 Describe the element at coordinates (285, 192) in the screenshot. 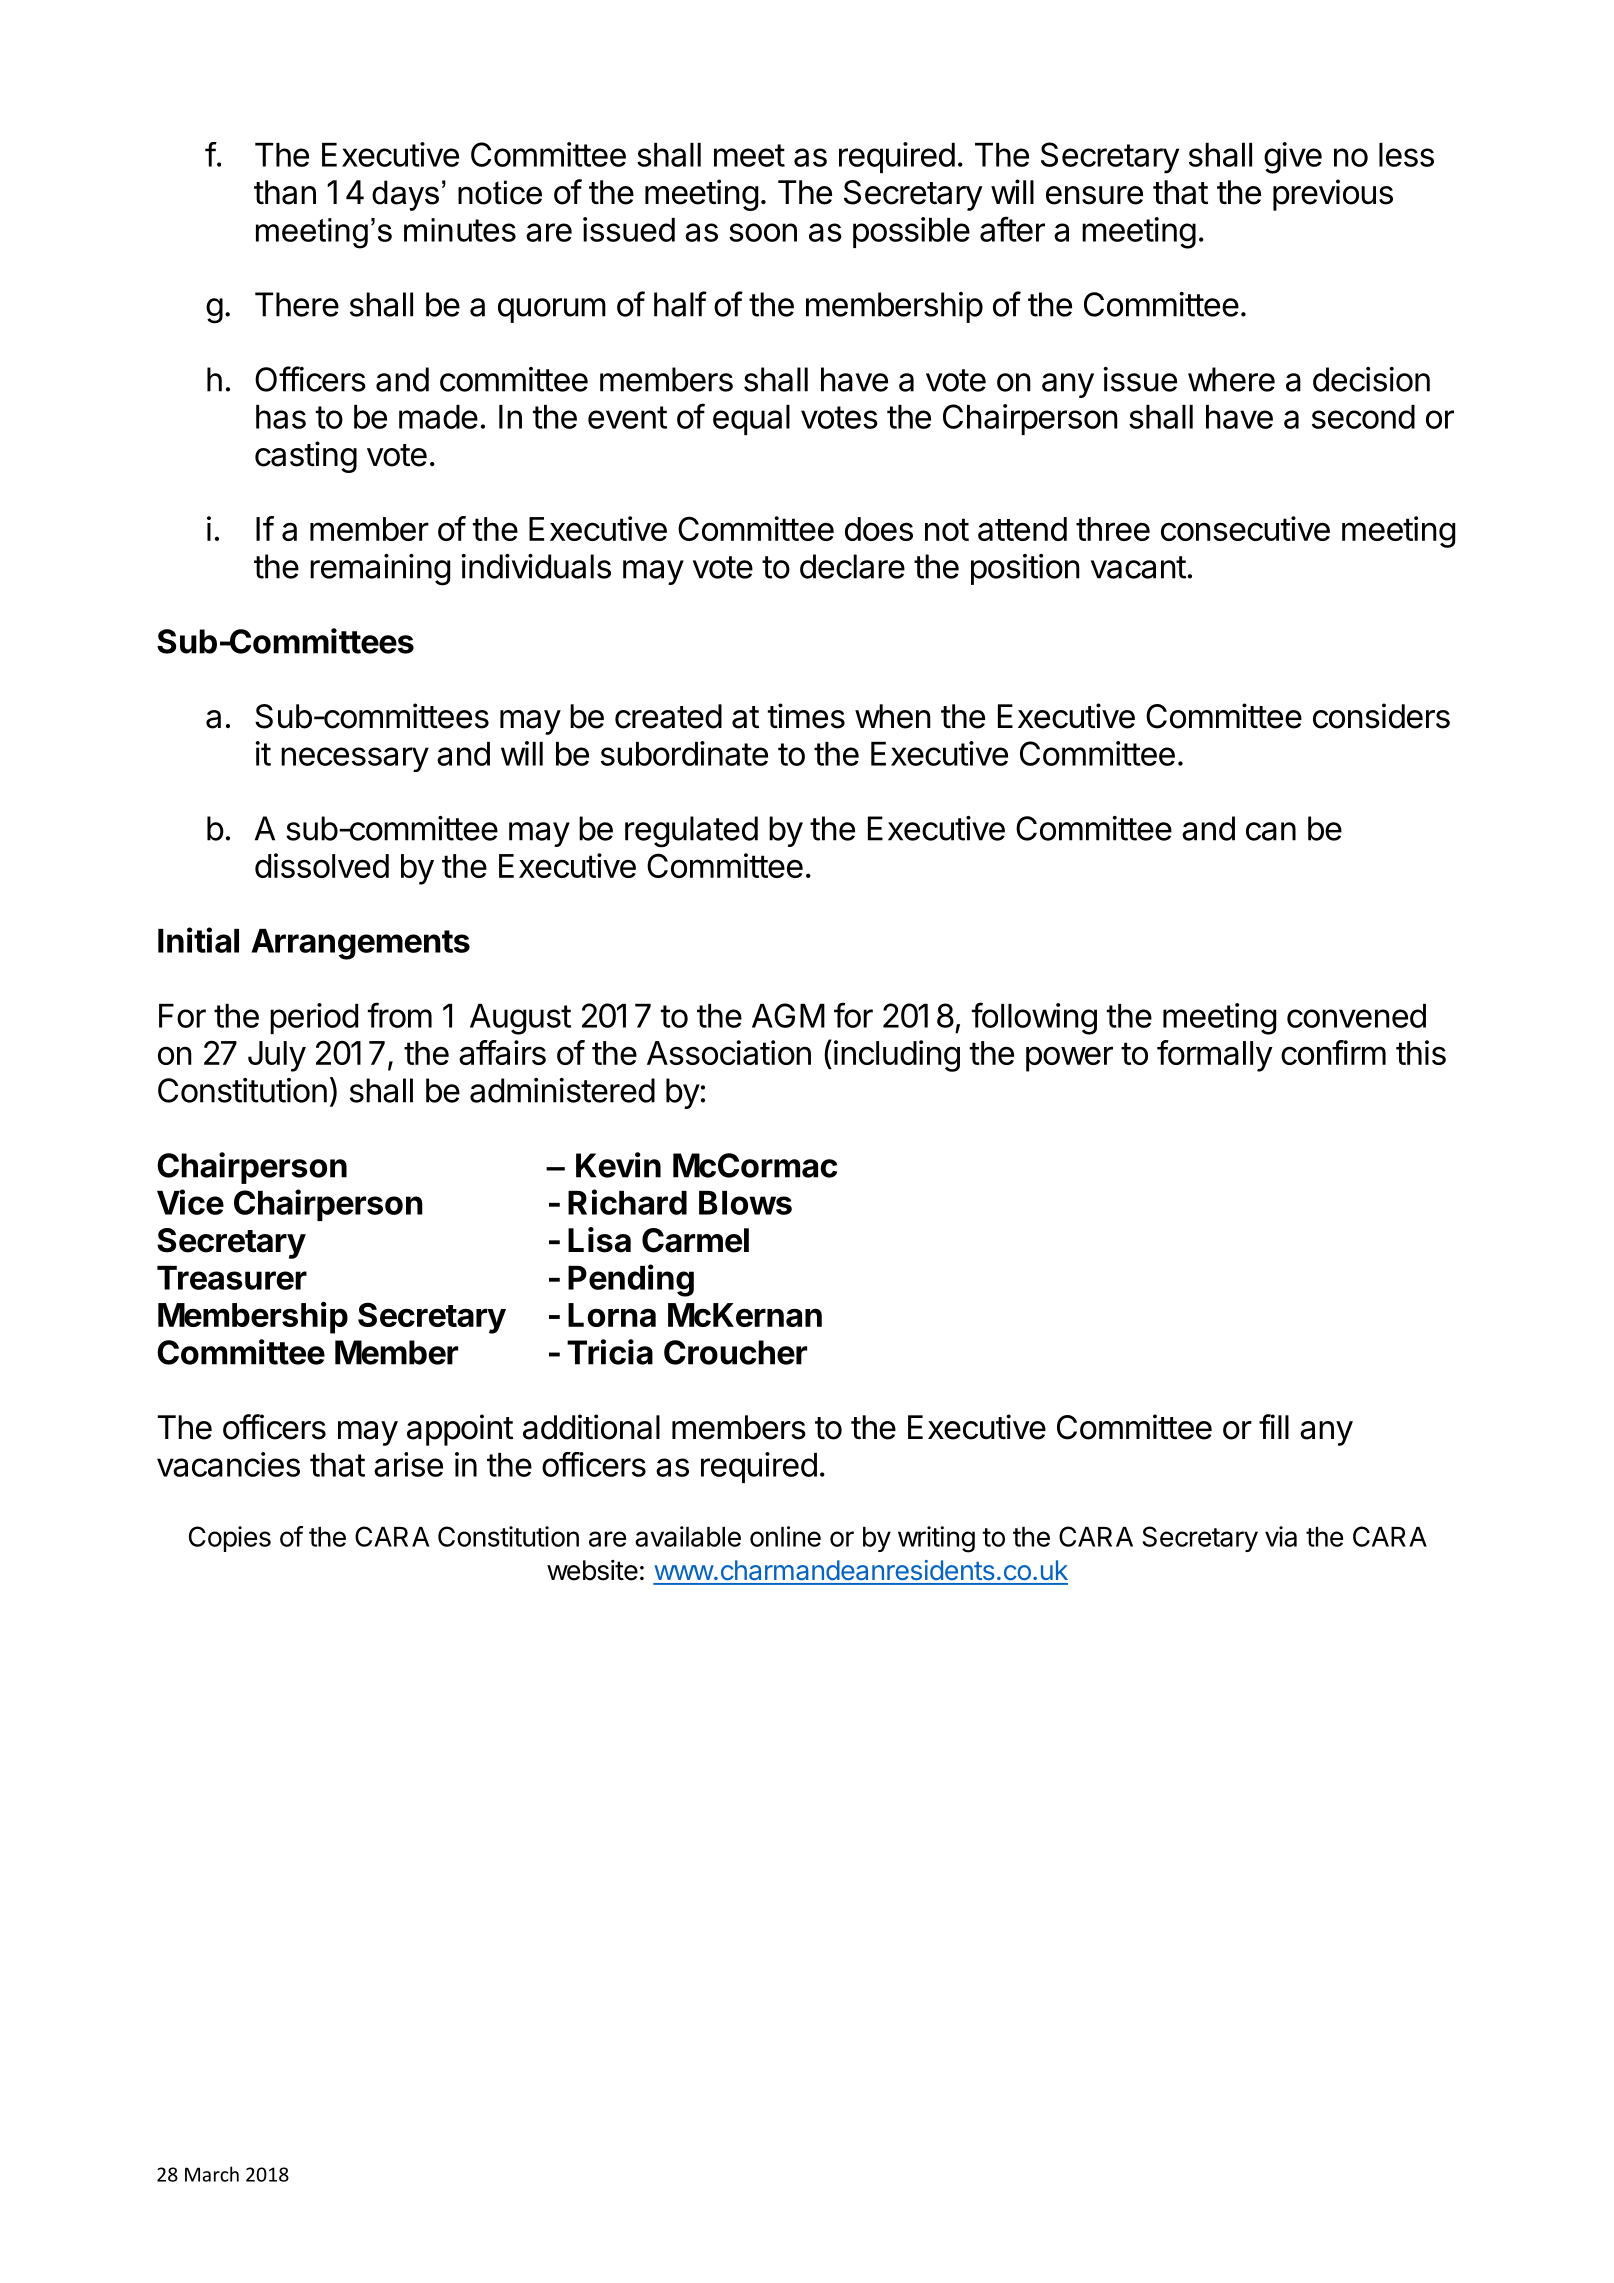

I see `than` at that location.
